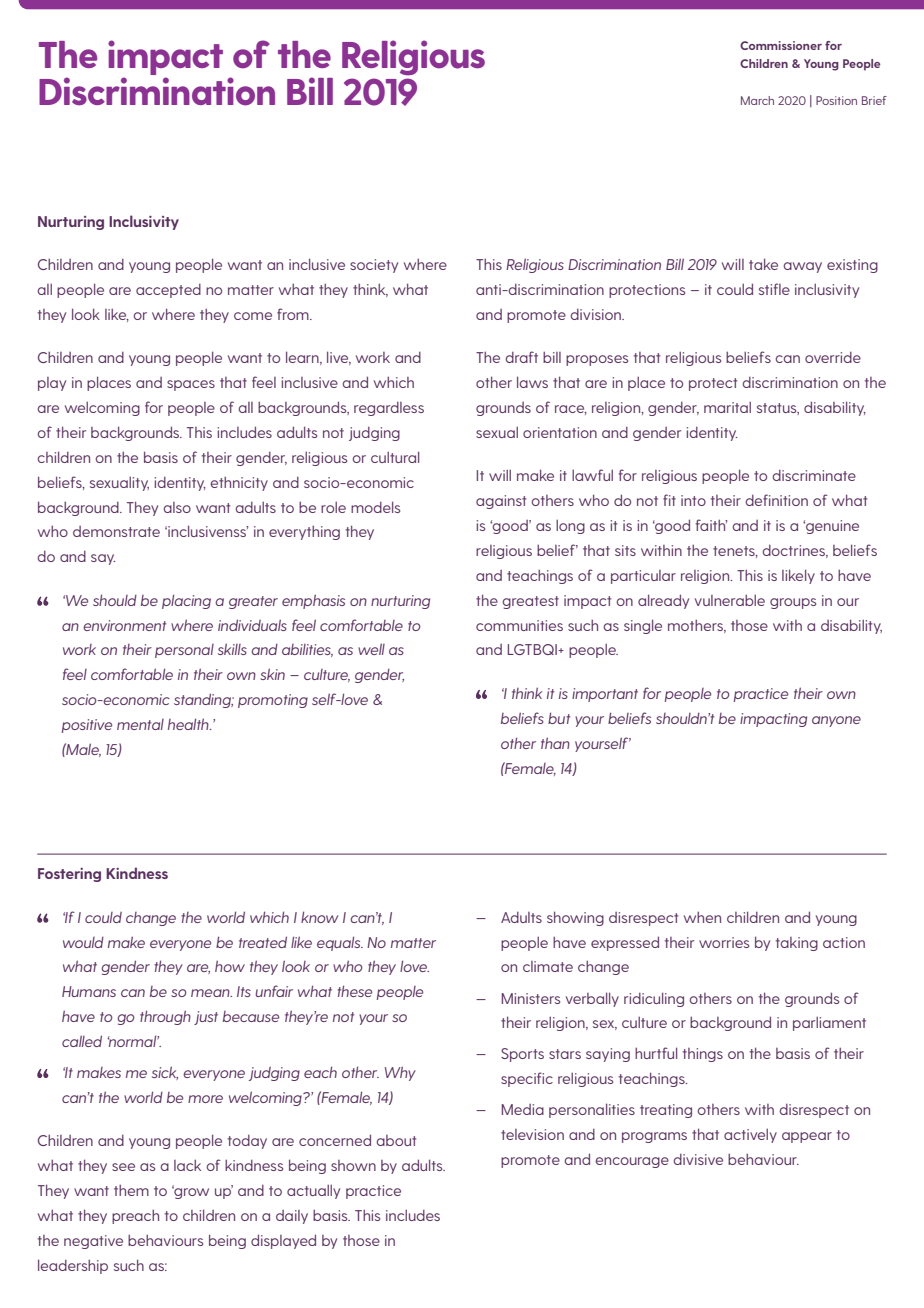 This image has width=924, height=1308. What do you see at coordinates (531, 998) in the image?
I see `Ministers` at bounding box center [531, 998].
